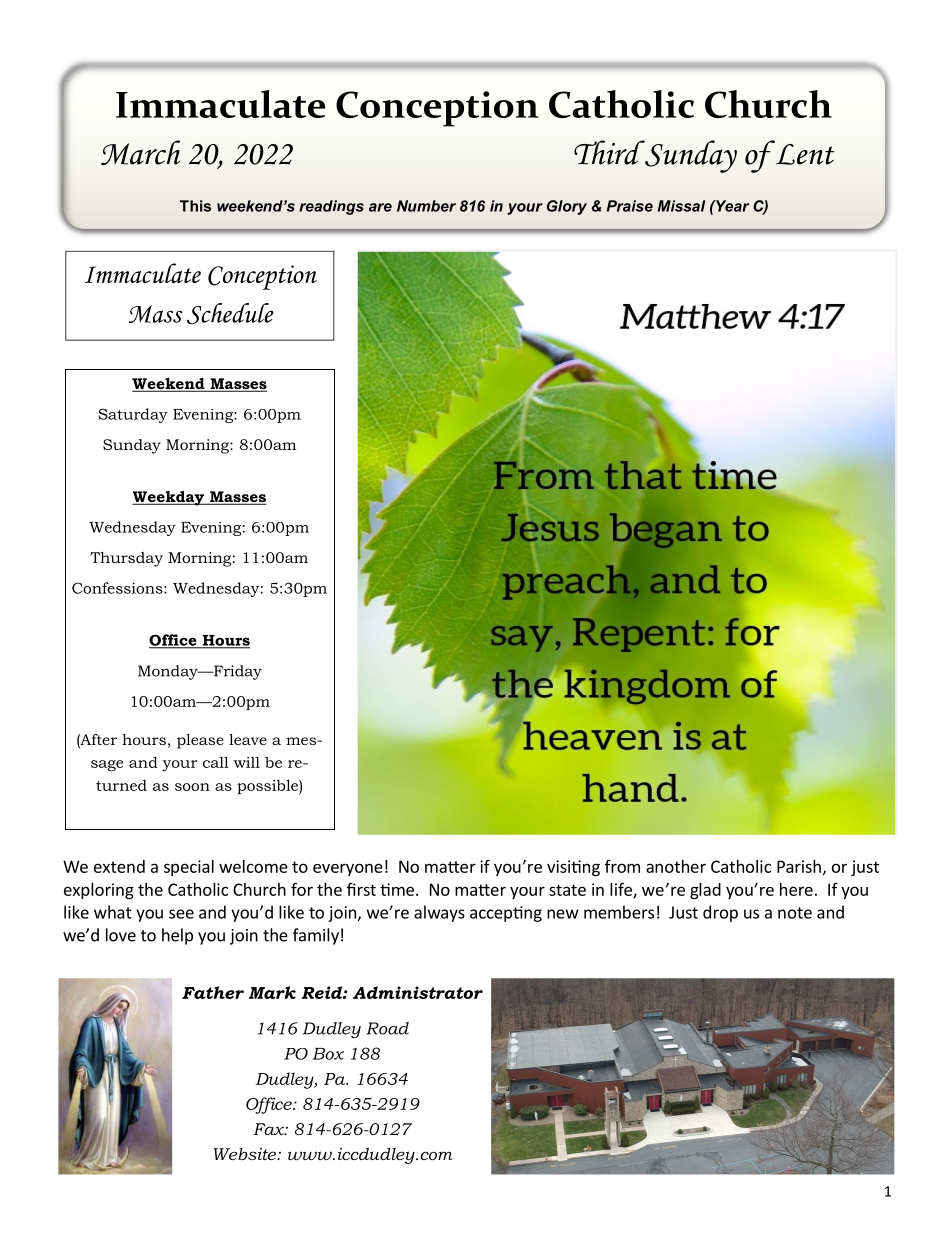 This screenshot has height=1233, width=952. Describe the element at coordinates (720, 913) in the screenshot. I see `drop` at that location.
